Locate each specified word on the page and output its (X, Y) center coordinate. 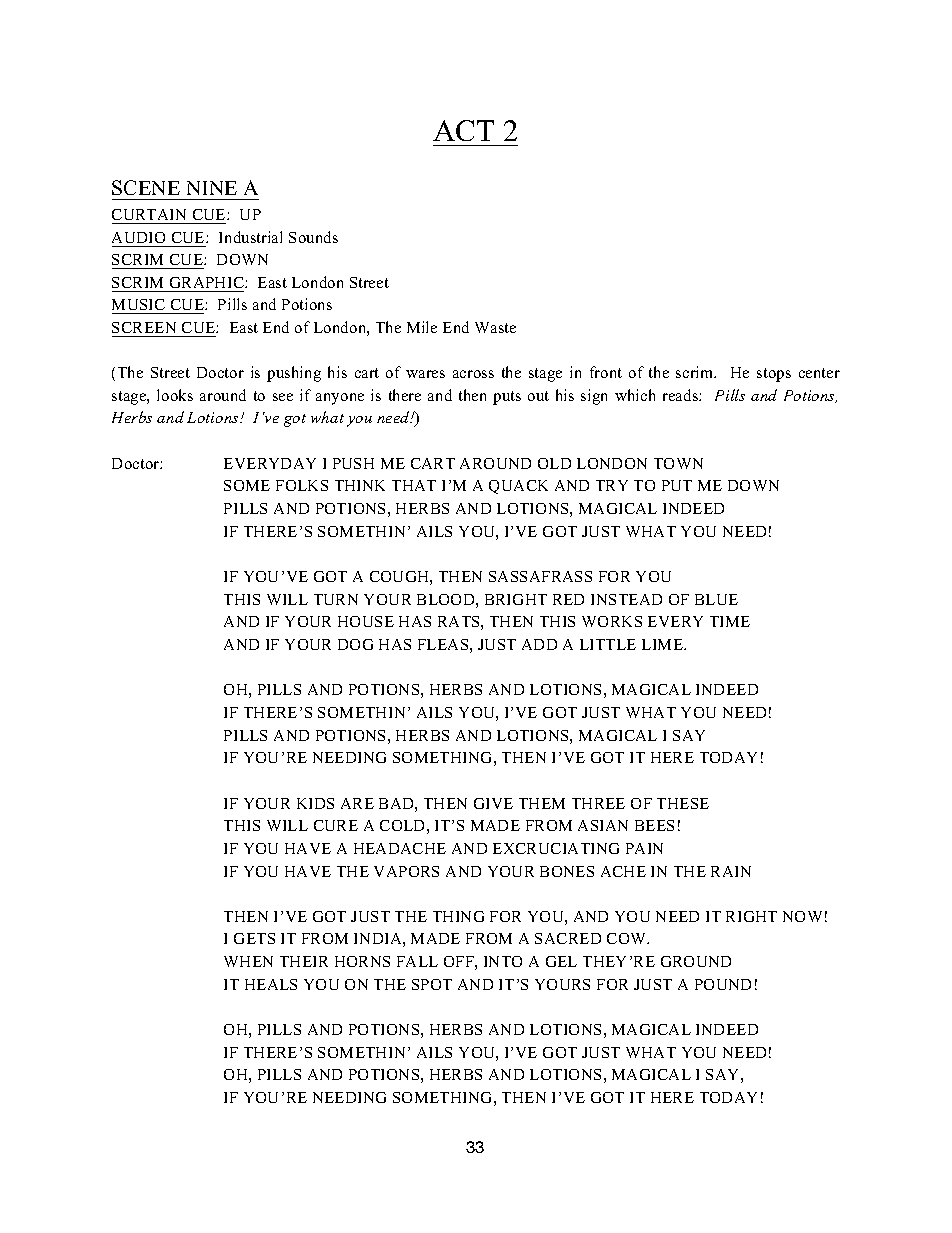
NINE (212, 188)
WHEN (248, 961)
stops (774, 375)
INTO (503, 961)
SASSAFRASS (540, 576)
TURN (336, 599)
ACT (463, 130)
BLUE (716, 599)
